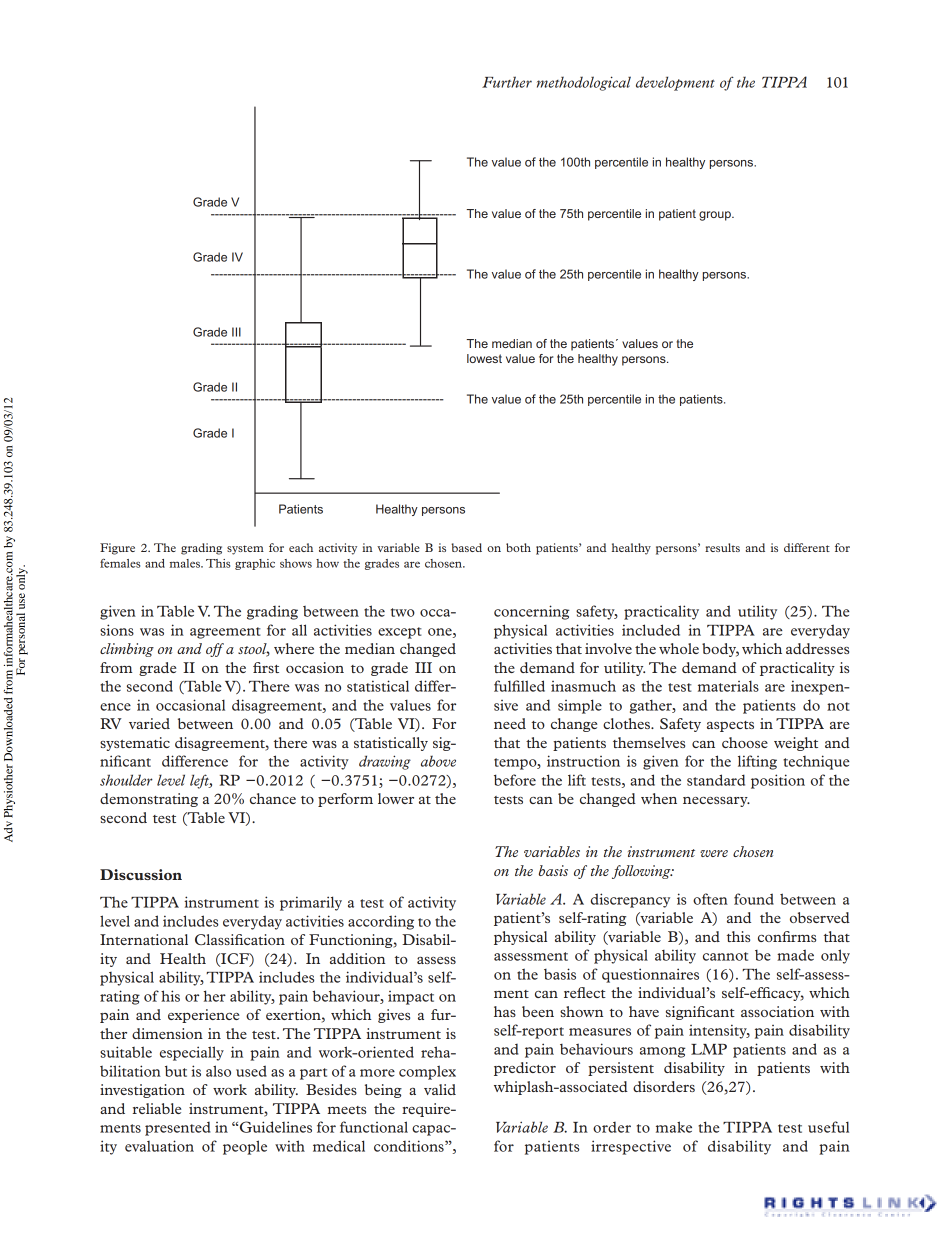 The image size is (952, 1240). I want to click on before, so click(515, 780).
